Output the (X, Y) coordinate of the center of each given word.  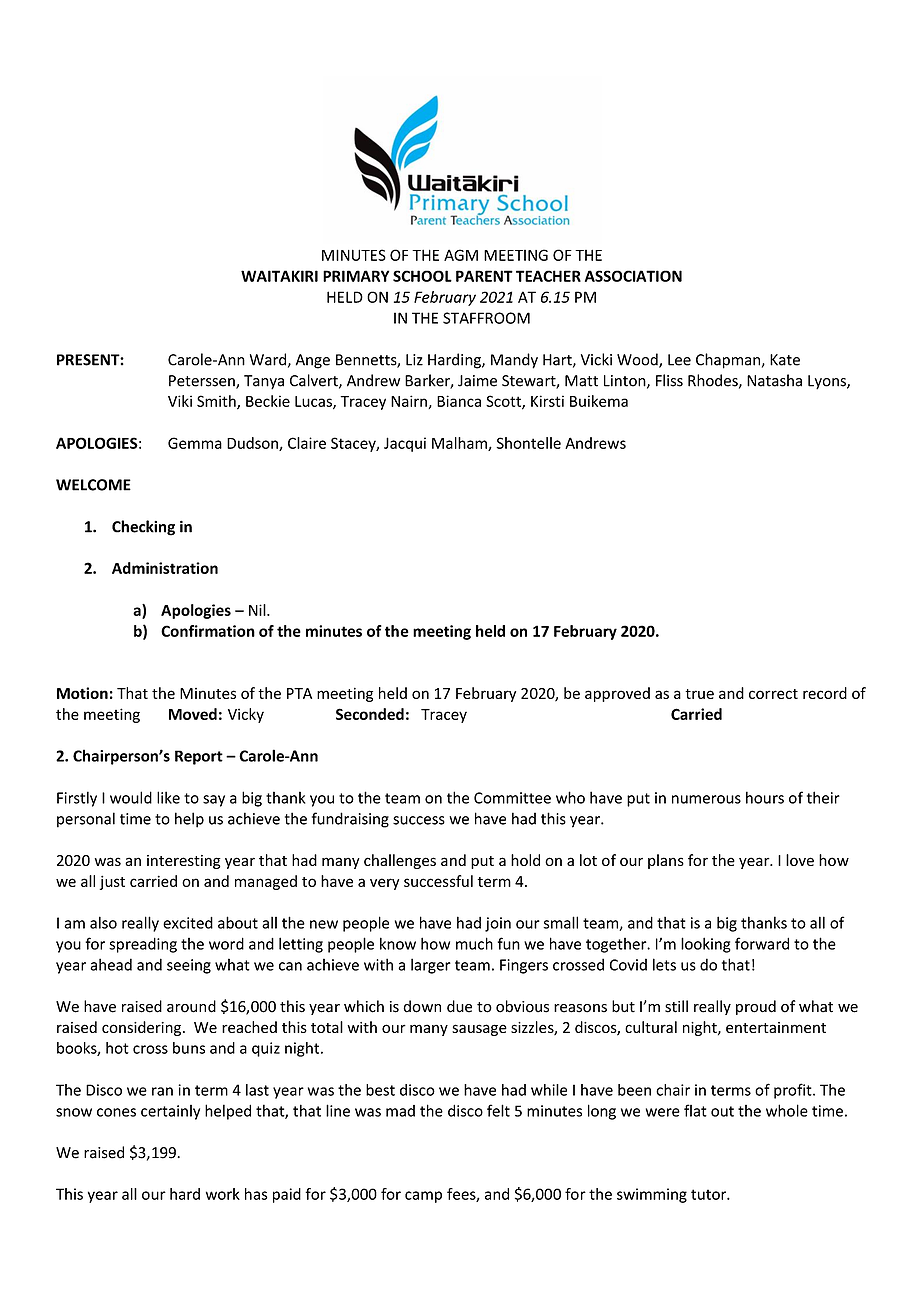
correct (773, 694)
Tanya (264, 382)
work (223, 1194)
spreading (143, 945)
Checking (143, 528)
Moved (193, 714)
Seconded (370, 714)
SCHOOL (422, 276)
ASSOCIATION (633, 276)
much (474, 943)
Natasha (774, 380)
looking (706, 945)
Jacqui (405, 444)
